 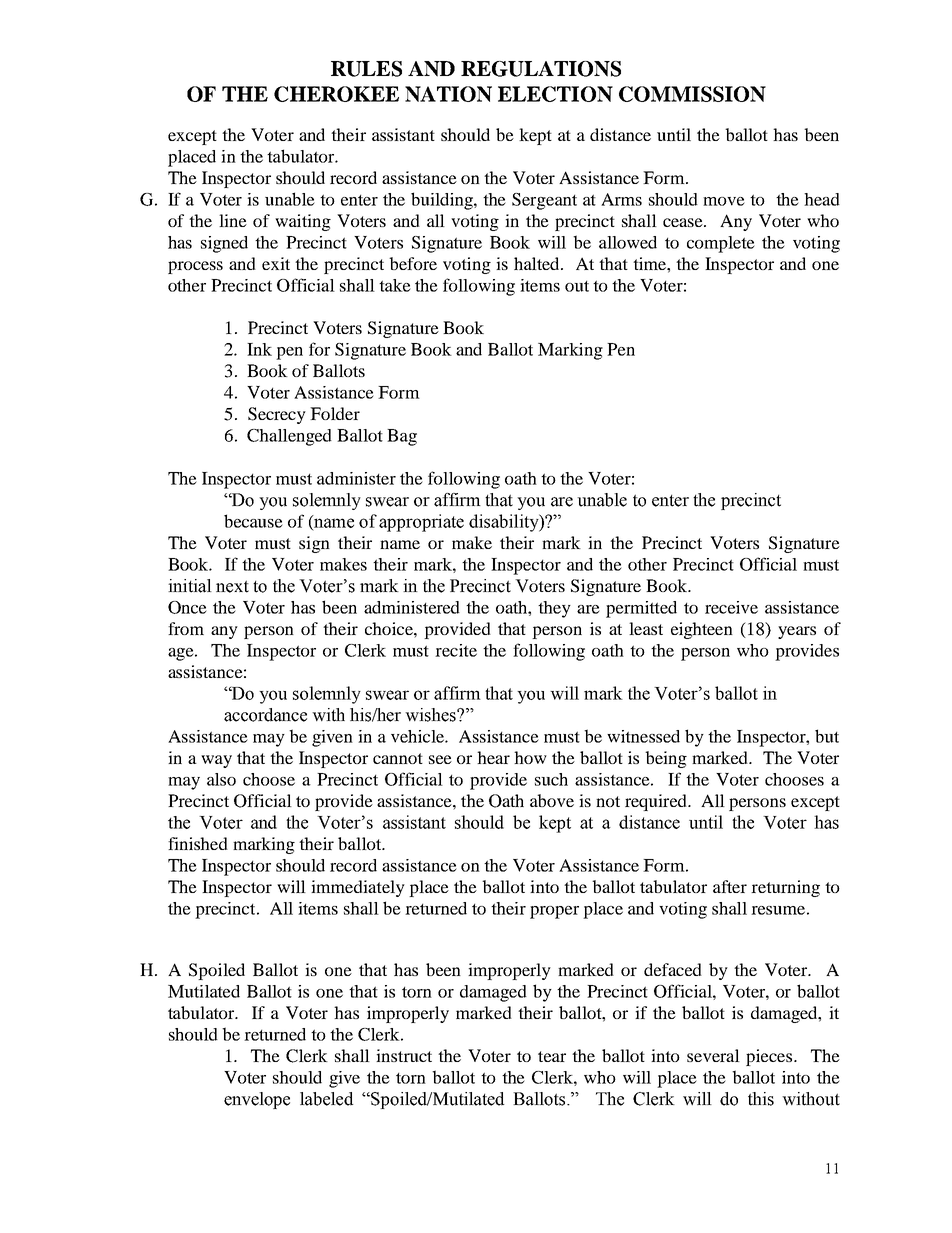 What do you see at coordinates (770, 1057) in the screenshot?
I see `pieces` at bounding box center [770, 1057].
